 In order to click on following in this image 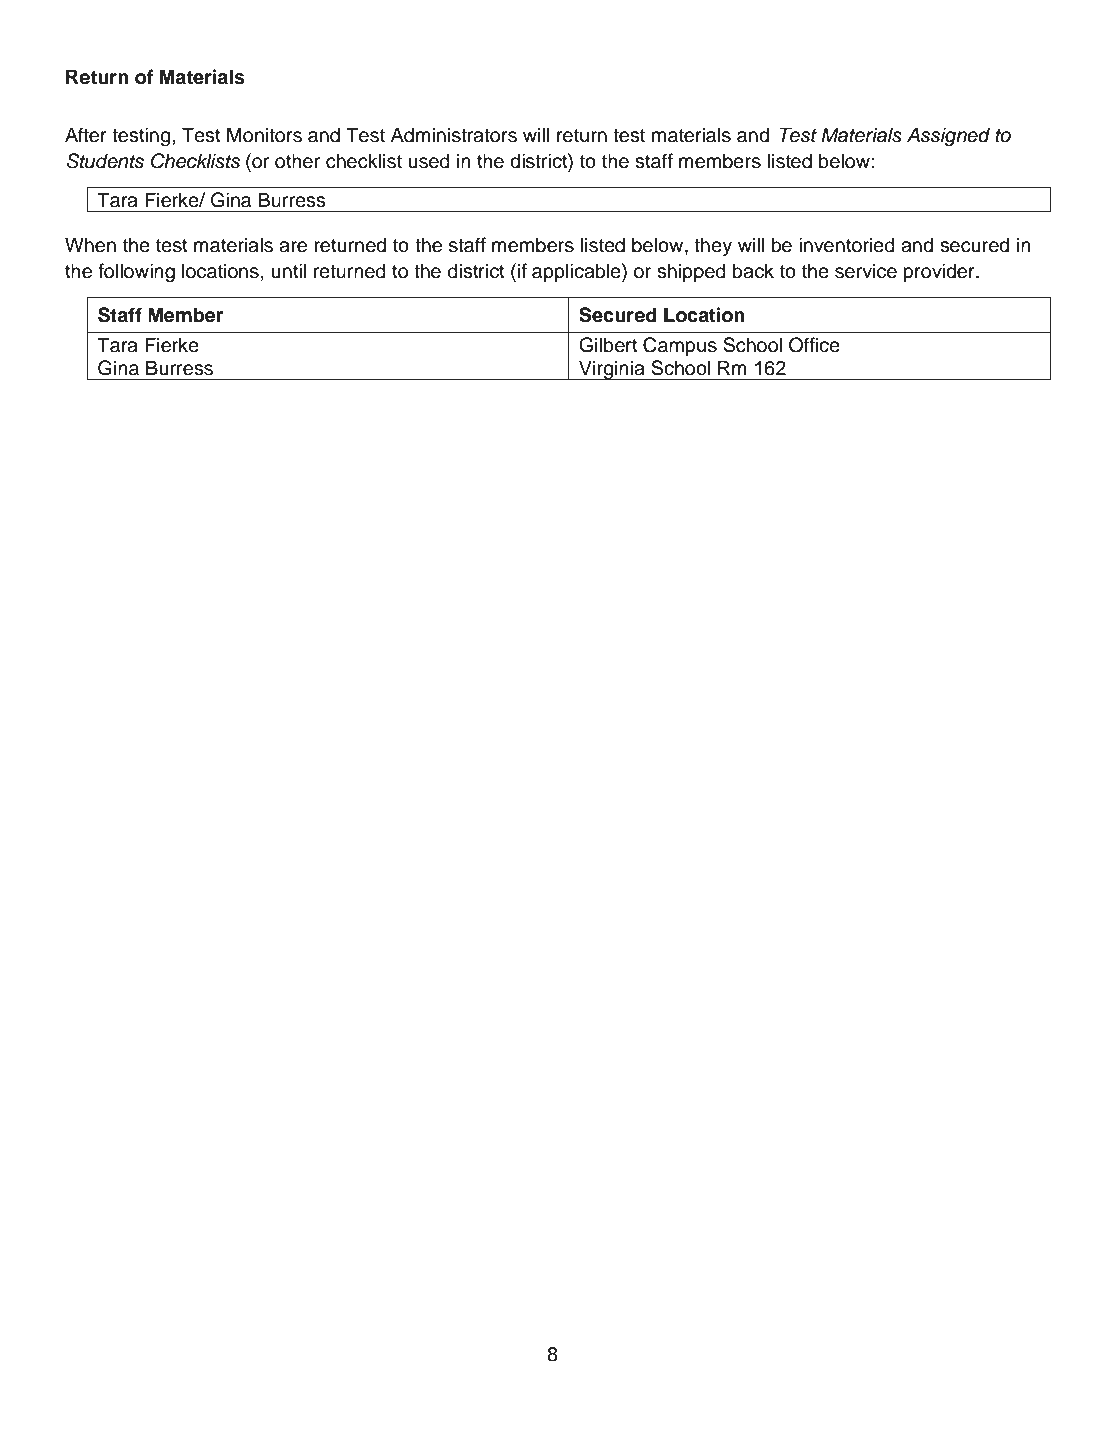, I will do `click(136, 273)`.
